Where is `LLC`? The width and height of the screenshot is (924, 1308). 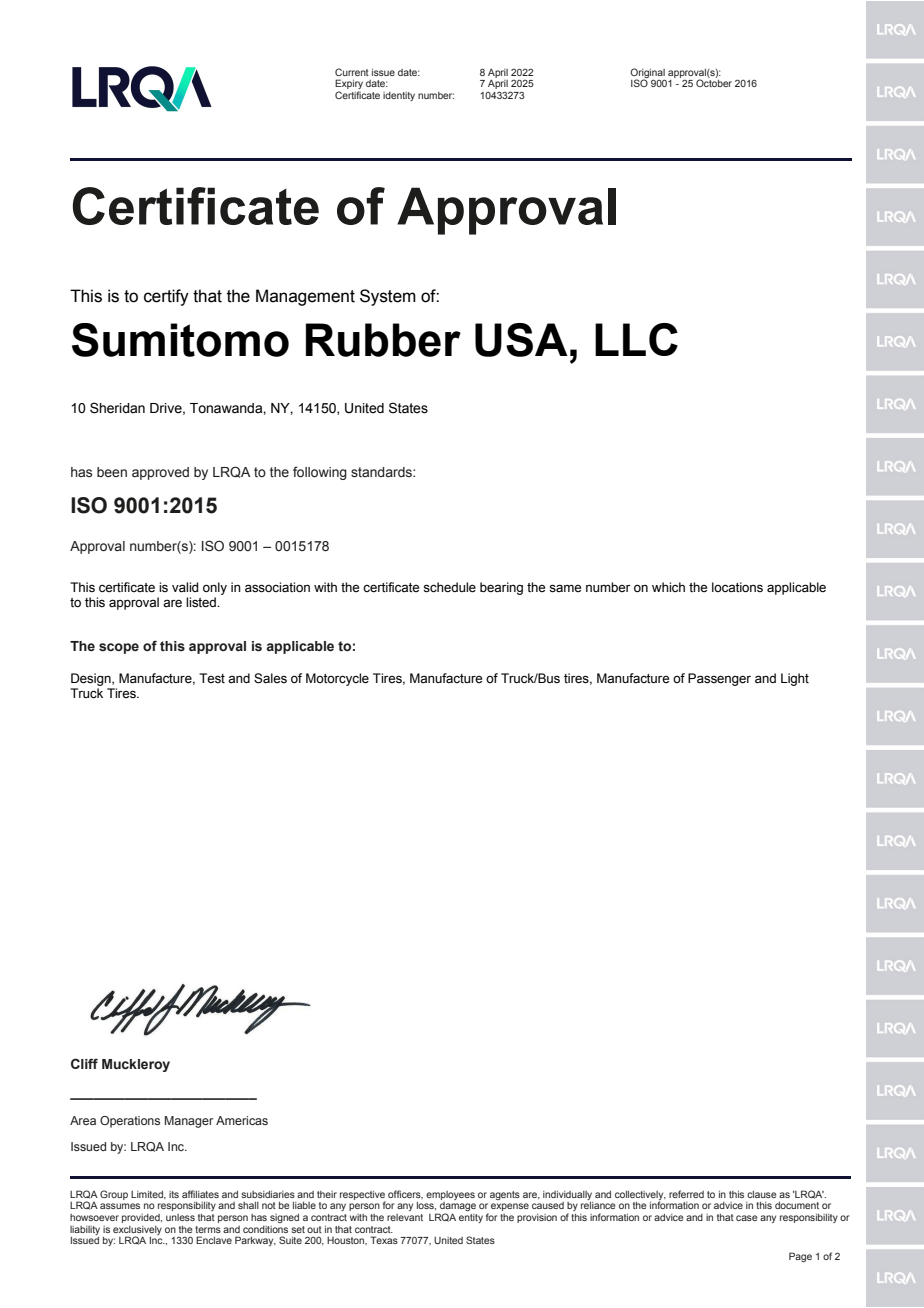
LLC is located at coordinates (636, 339).
